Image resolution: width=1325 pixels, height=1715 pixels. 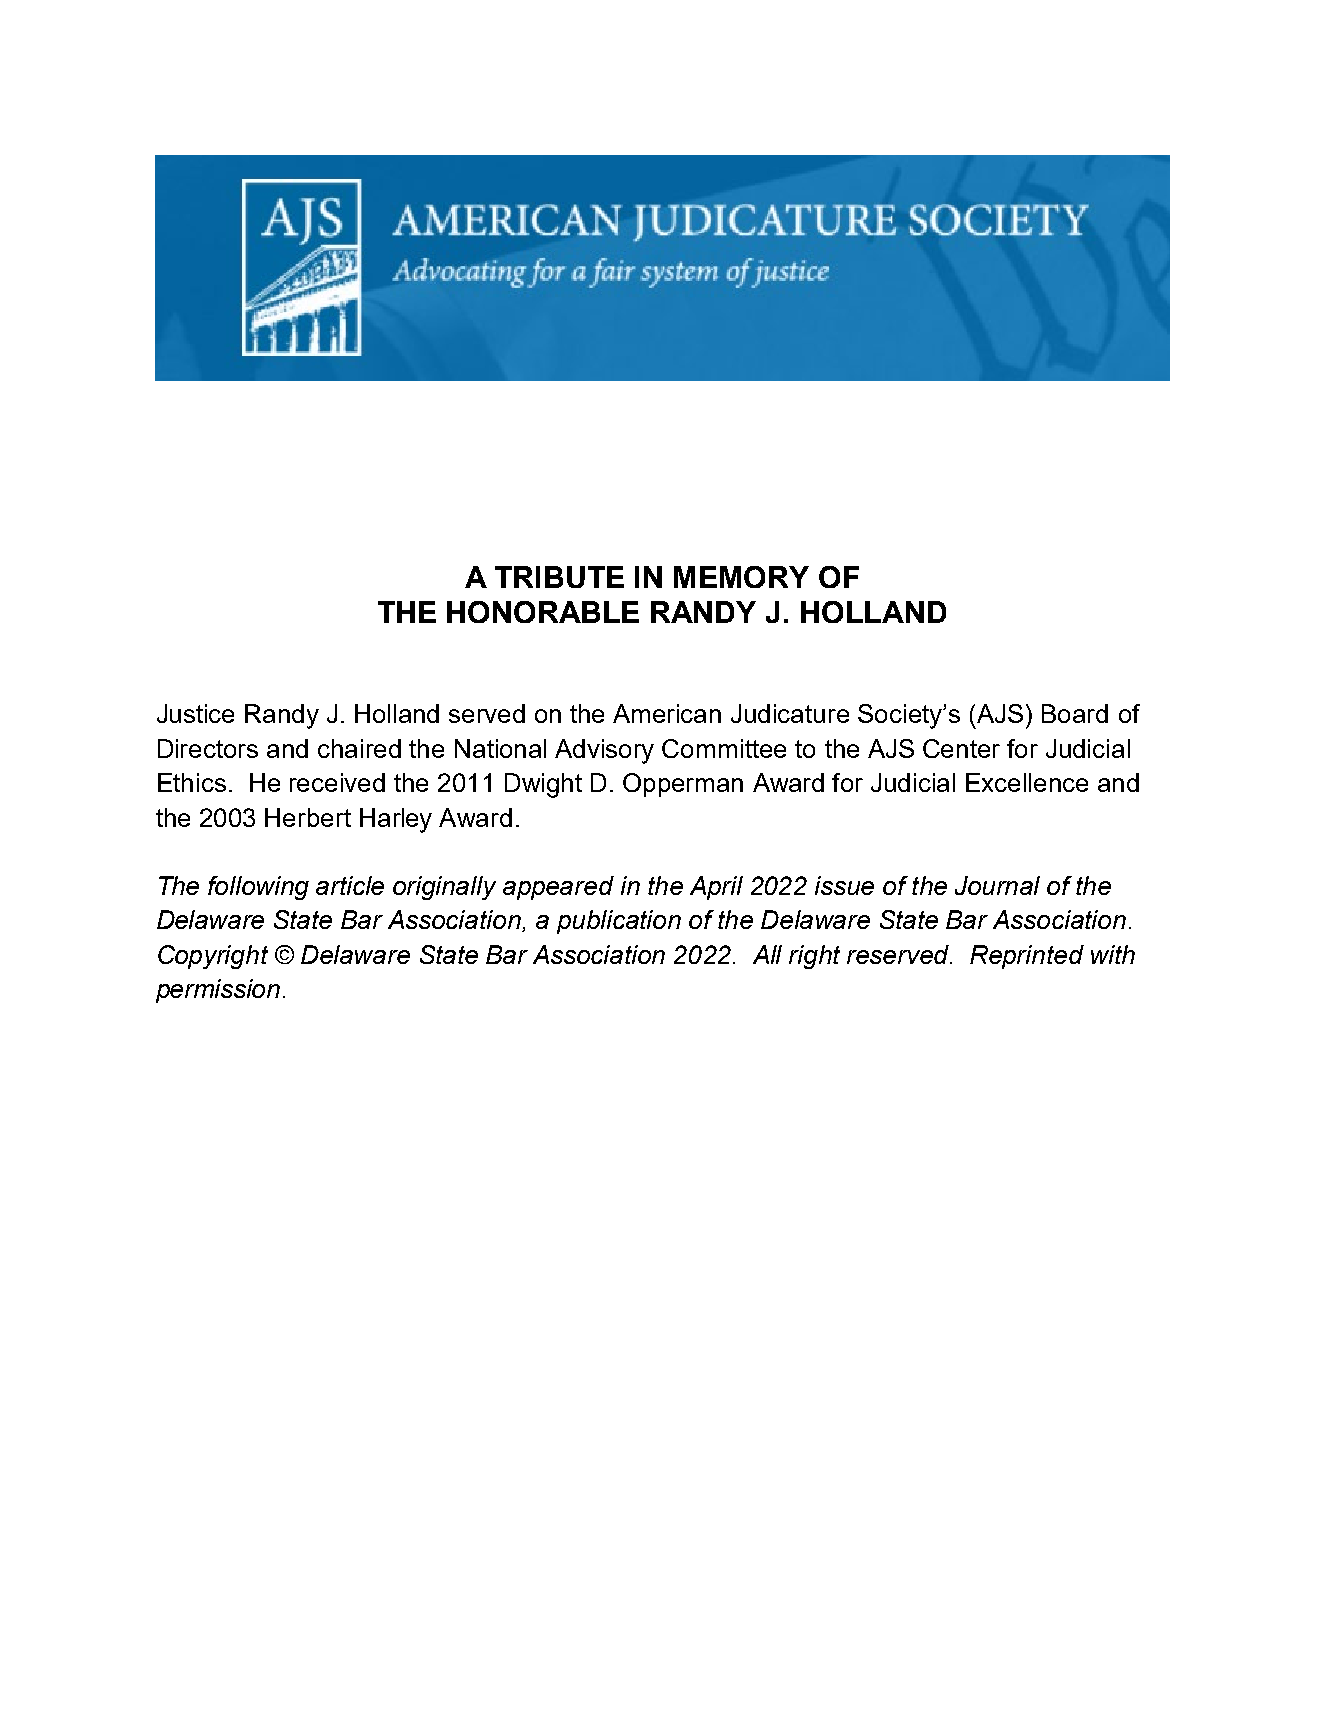 I want to click on American, so click(x=667, y=713).
